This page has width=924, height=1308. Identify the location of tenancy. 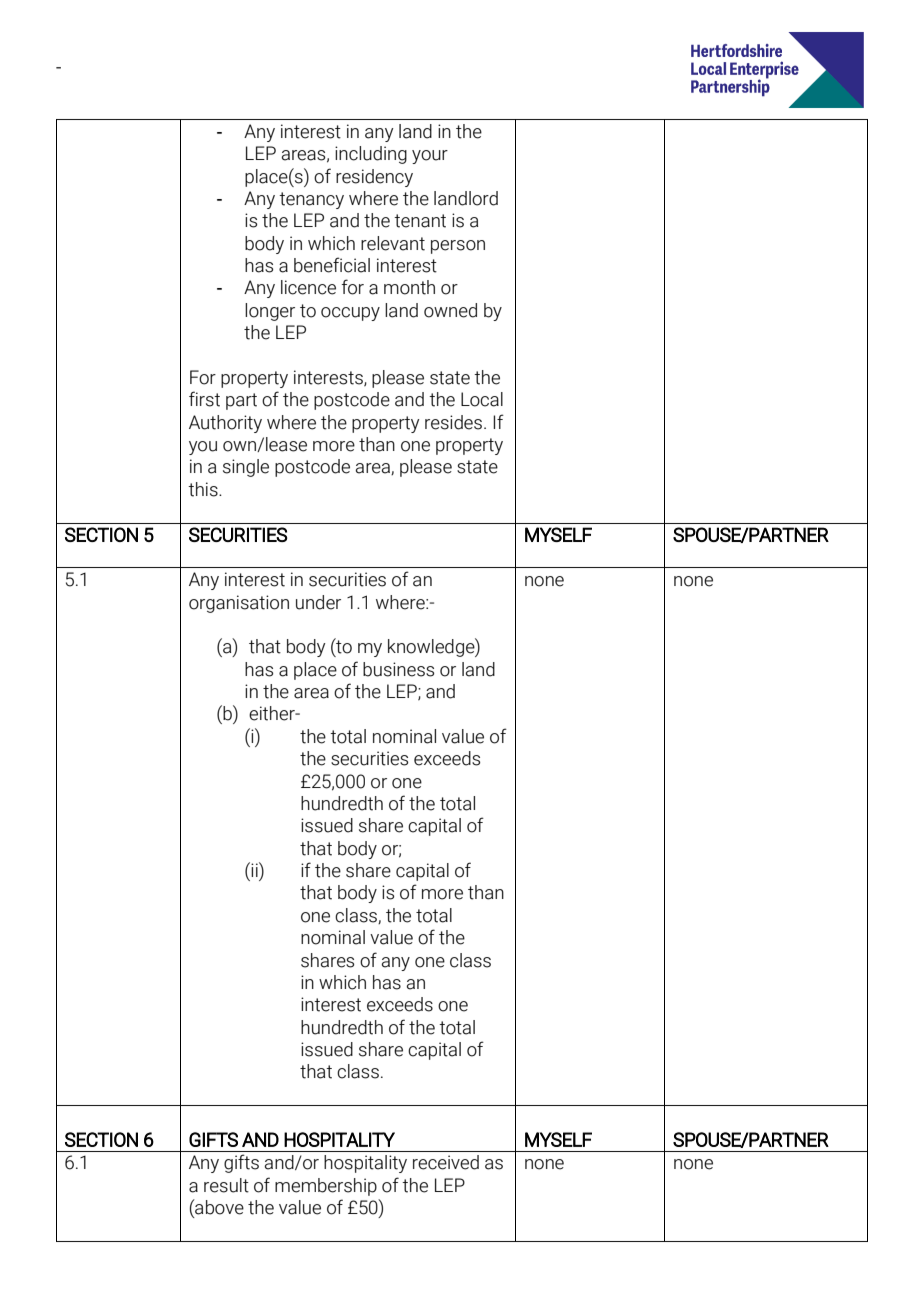
(311, 200).
